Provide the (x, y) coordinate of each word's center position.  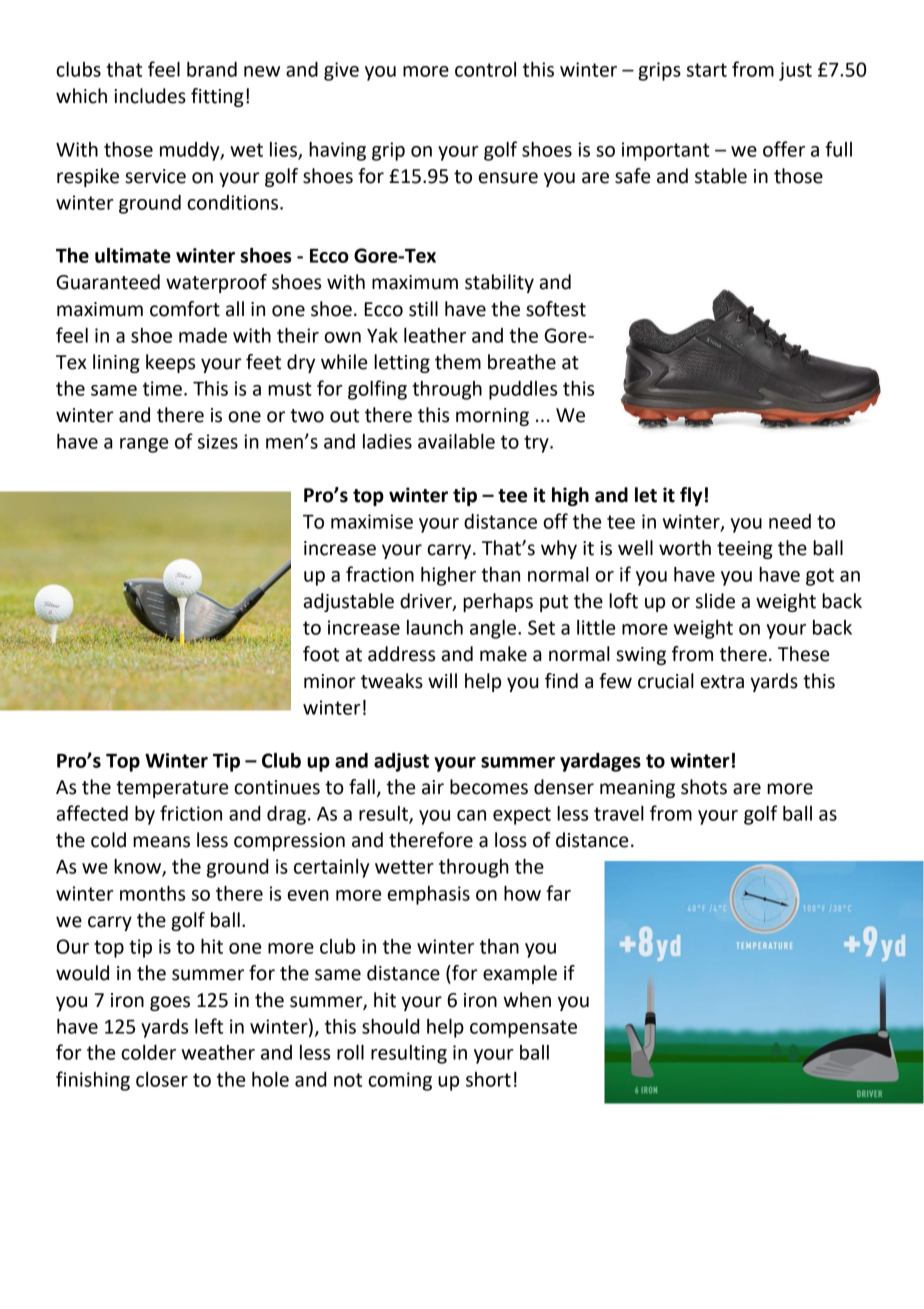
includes (150, 96)
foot (321, 654)
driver (427, 602)
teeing (745, 550)
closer (162, 1079)
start (707, 70)
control (485, 69)
